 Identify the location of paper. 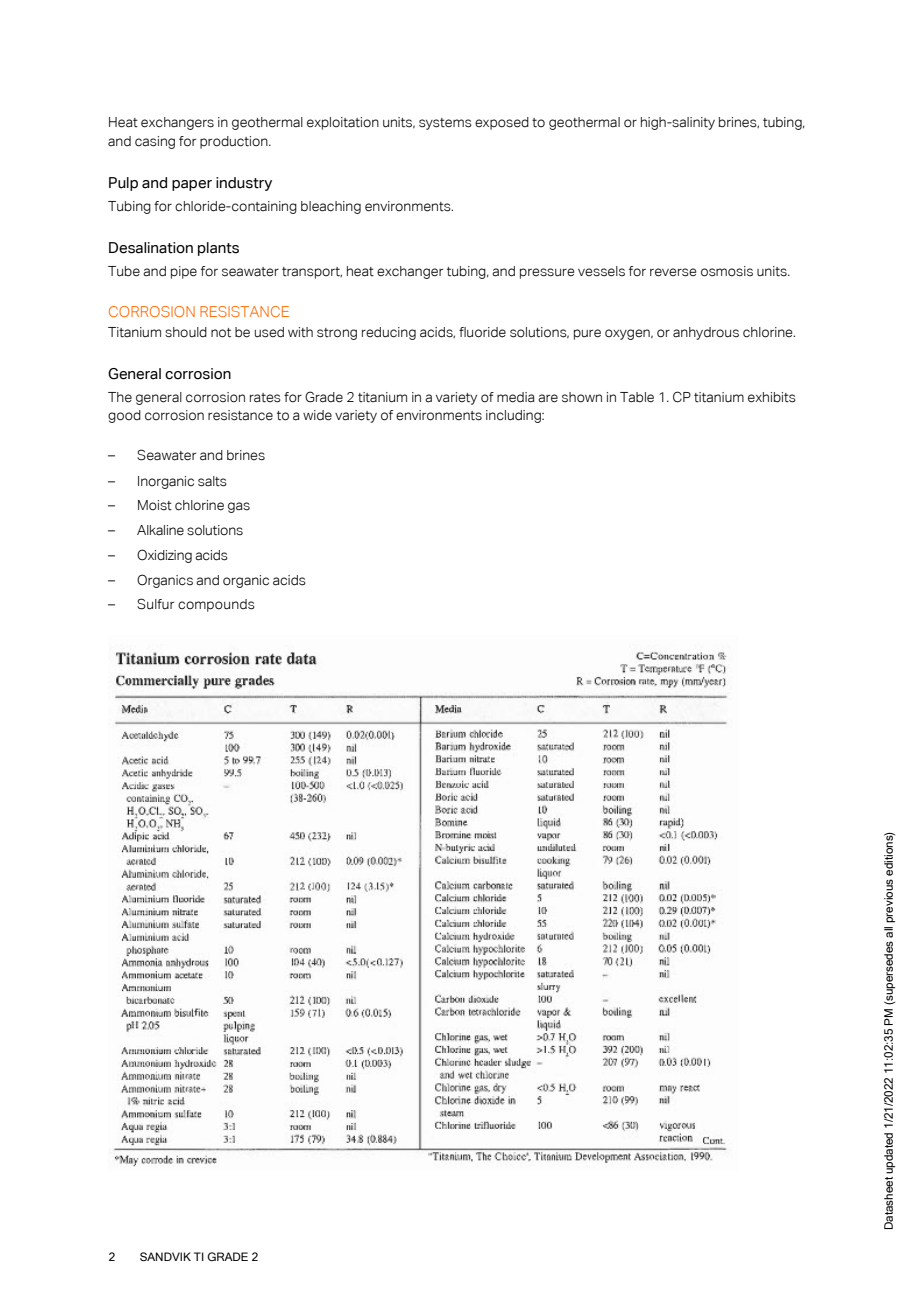
(192, 185).
